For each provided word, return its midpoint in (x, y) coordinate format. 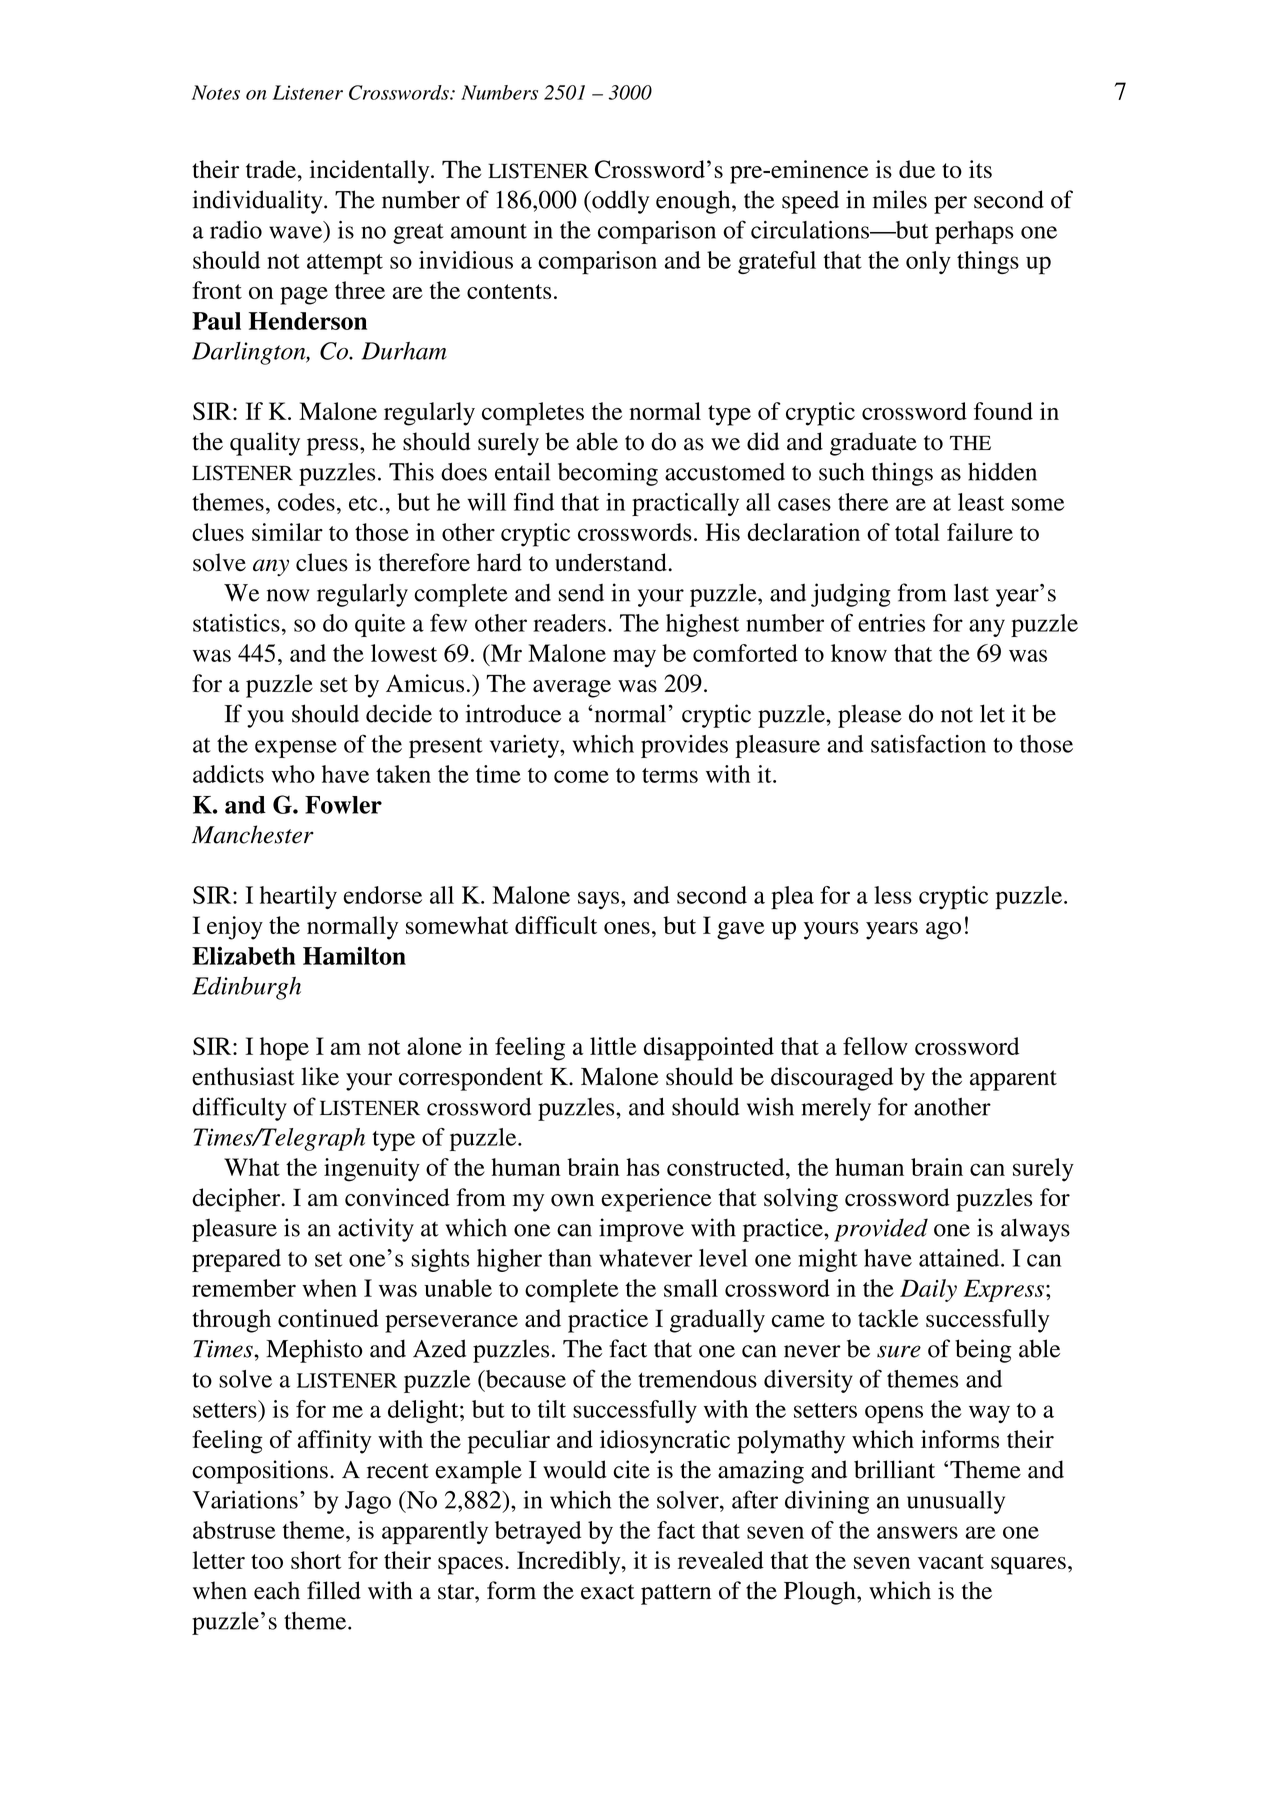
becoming (608, 474)
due (917, 169)
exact (608, 1592)
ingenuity (372, 1170)
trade (272, 169)
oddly (619, 202)
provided (881, 1230)
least (981, 502)
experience (656, 1200)
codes (306, 502)
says (598, 900)
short (316, 1560)
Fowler (343, 805)
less (893, 895)
